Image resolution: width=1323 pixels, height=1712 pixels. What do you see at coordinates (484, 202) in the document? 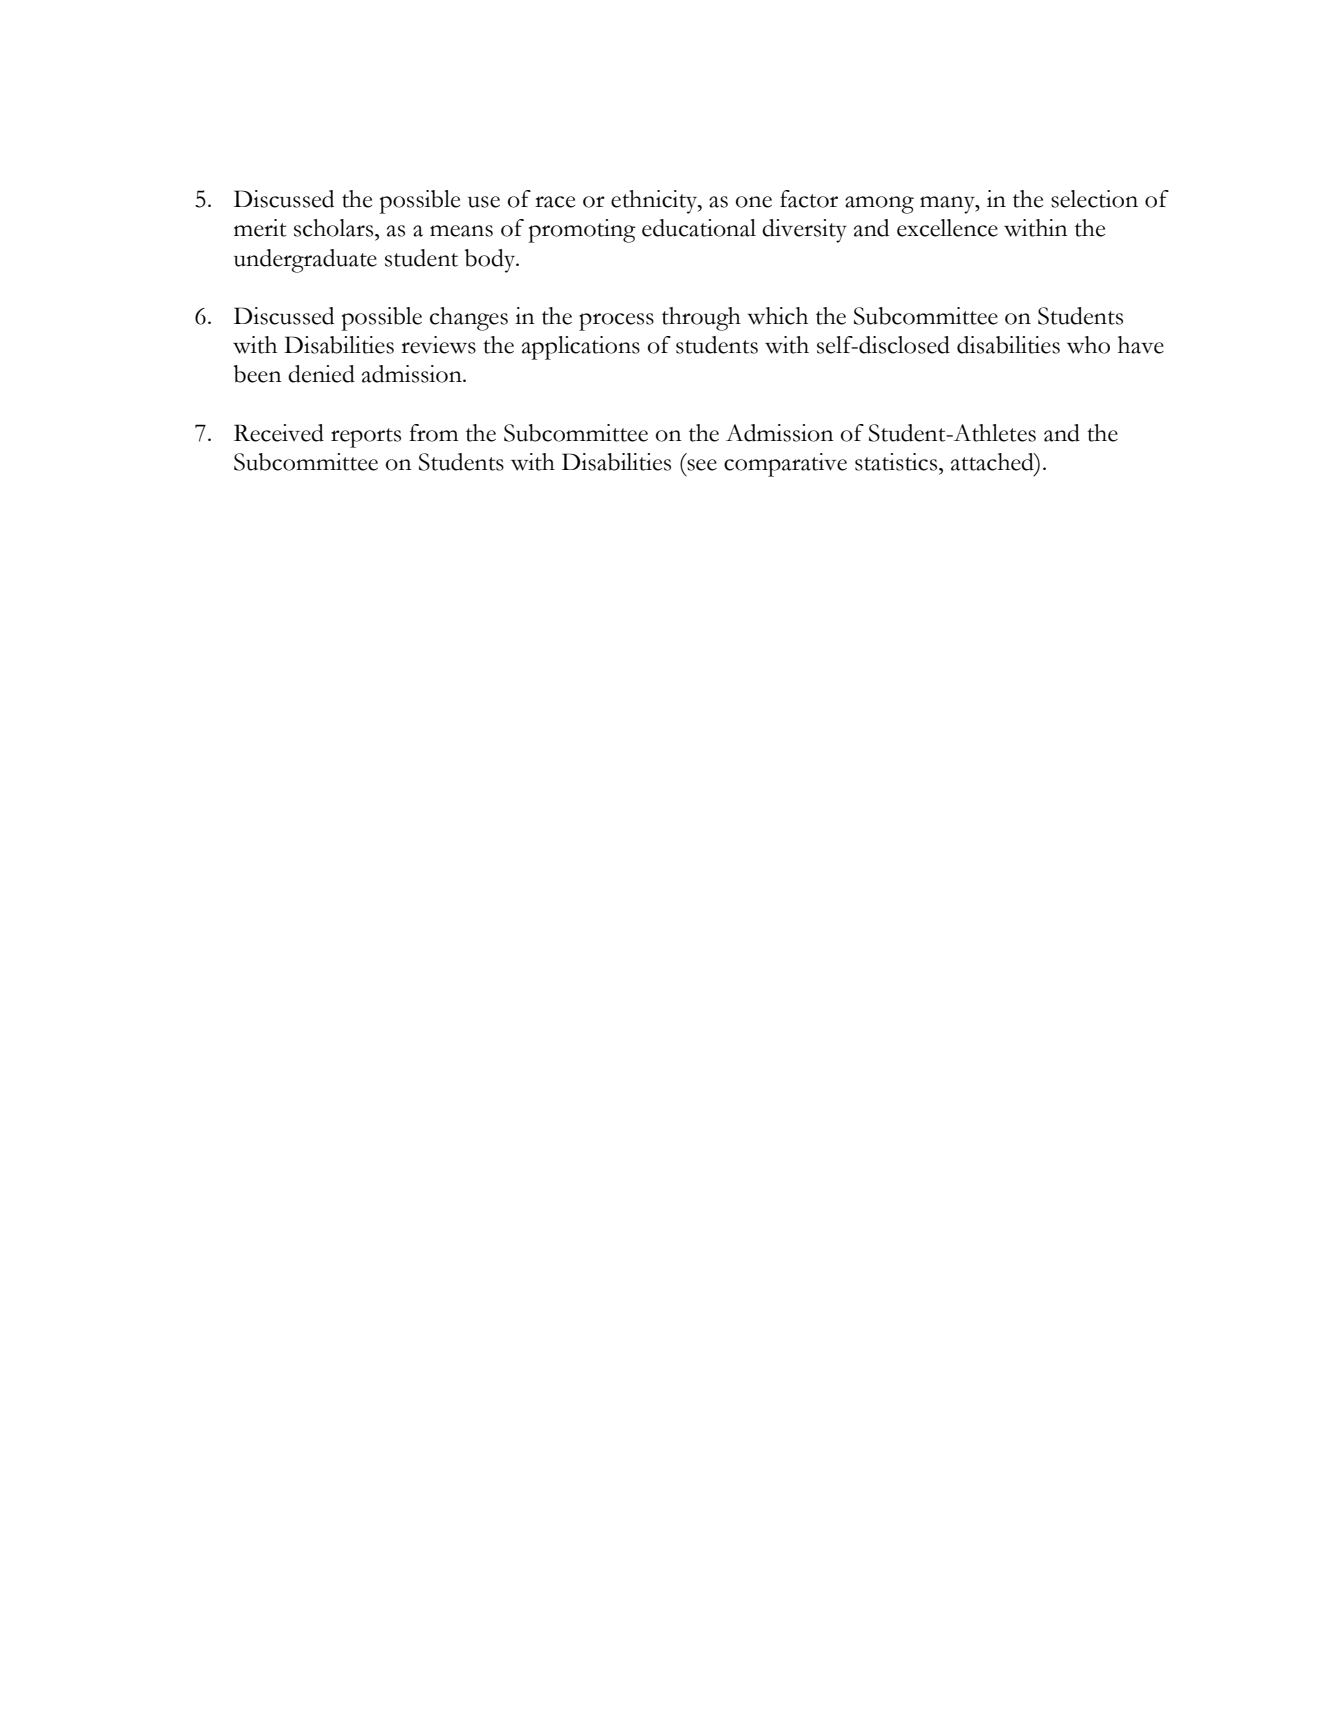
I see `use` at bounding box center [484, 202].
